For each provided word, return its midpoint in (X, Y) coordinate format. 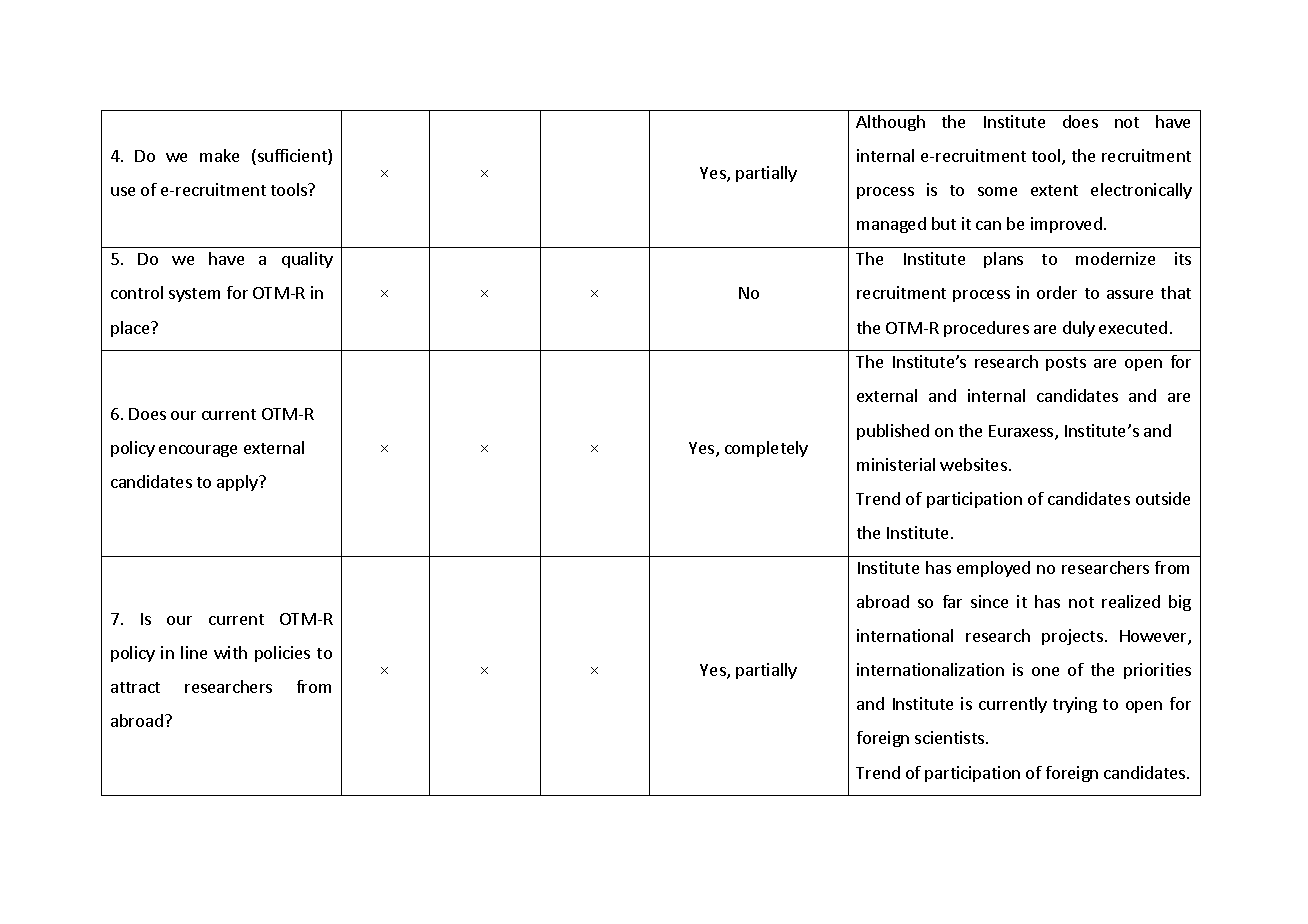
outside (1163, 498)
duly (1079, 329)
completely (766, 449)
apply (238, 483)
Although (890, 123)
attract (135, 687)
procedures (986, 329)
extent (1054, 190)
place (131, 329)
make (219, 155)
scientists (951, 737)
